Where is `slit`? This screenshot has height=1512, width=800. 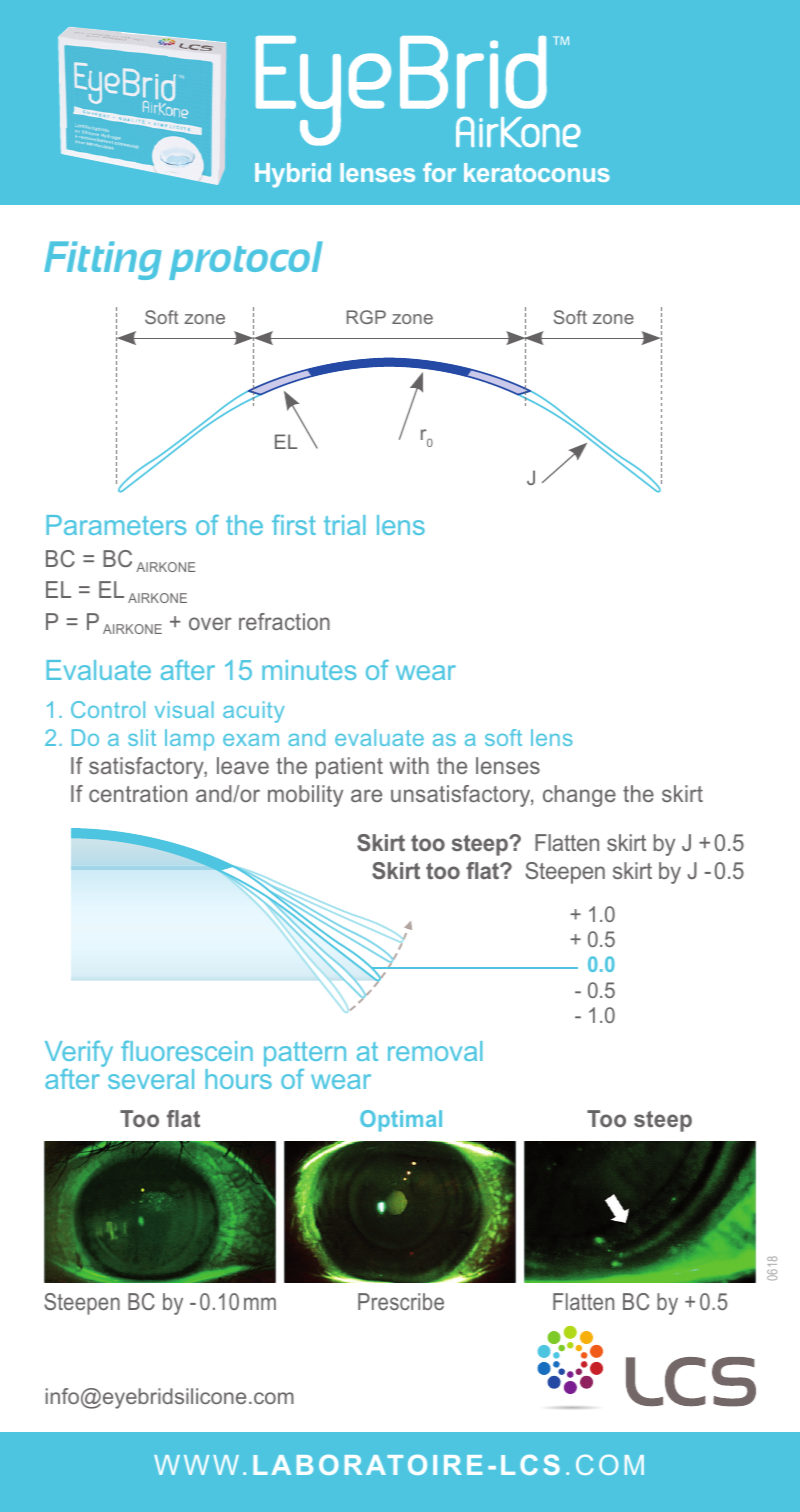 slit is located at coordinates (142, 737).
